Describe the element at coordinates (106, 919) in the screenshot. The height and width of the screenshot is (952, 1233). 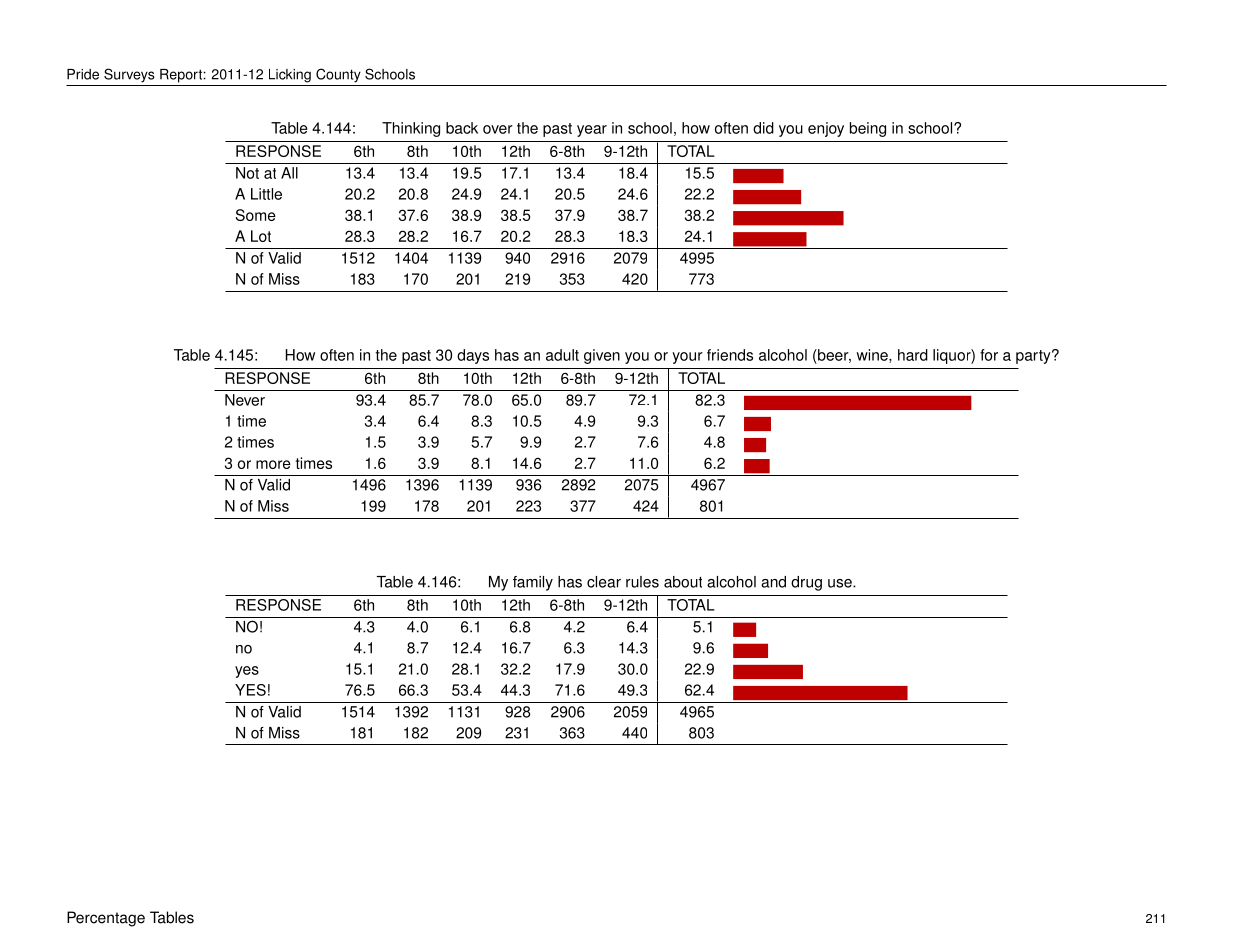
I see `Percentage` at that location.
